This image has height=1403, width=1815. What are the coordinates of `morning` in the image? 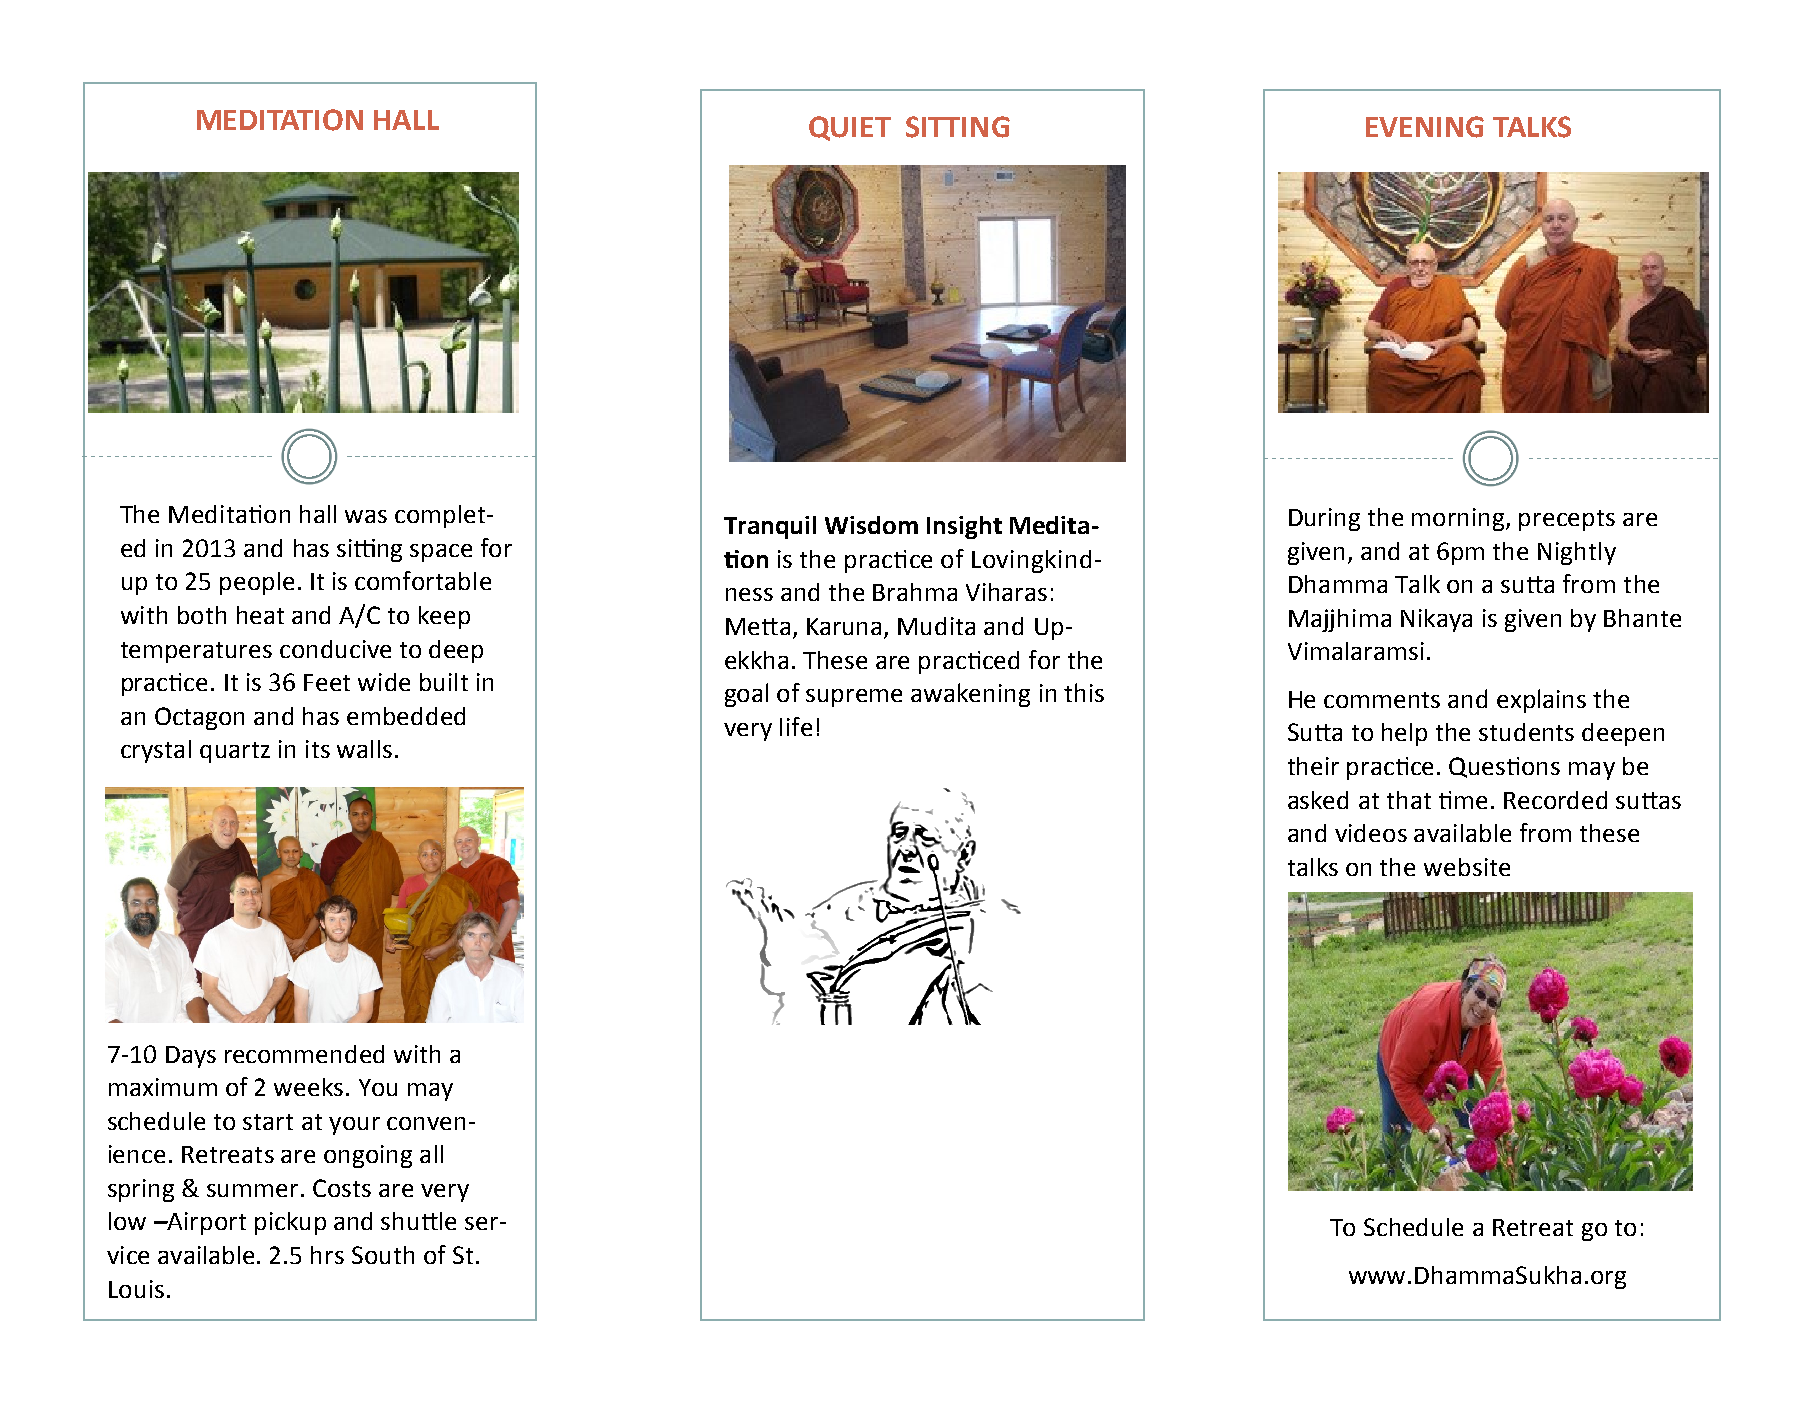 It's located at (1459, 519).
